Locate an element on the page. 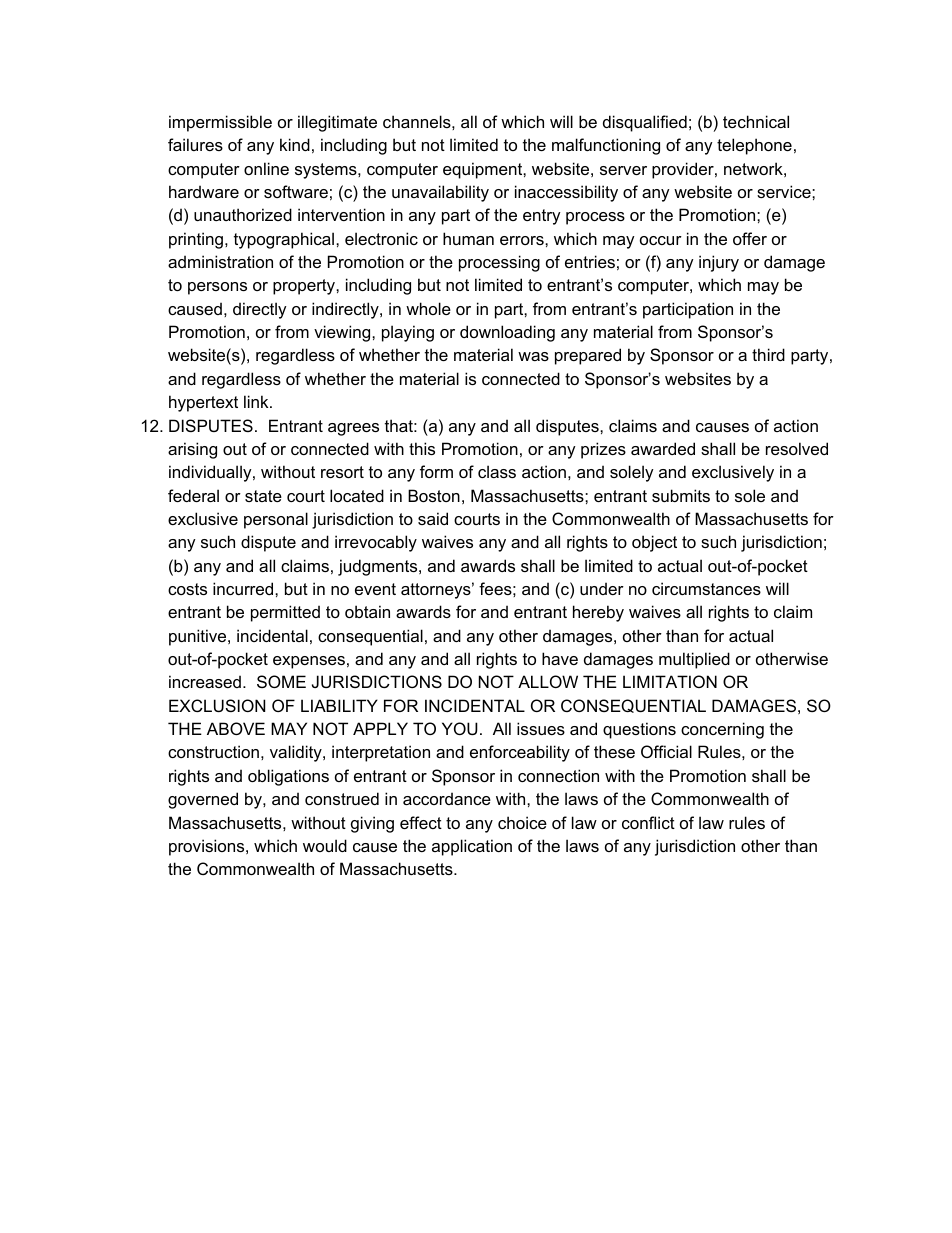 The width and height of the page is (952, 1233). circumstances is located at coordinates (706, 588).
